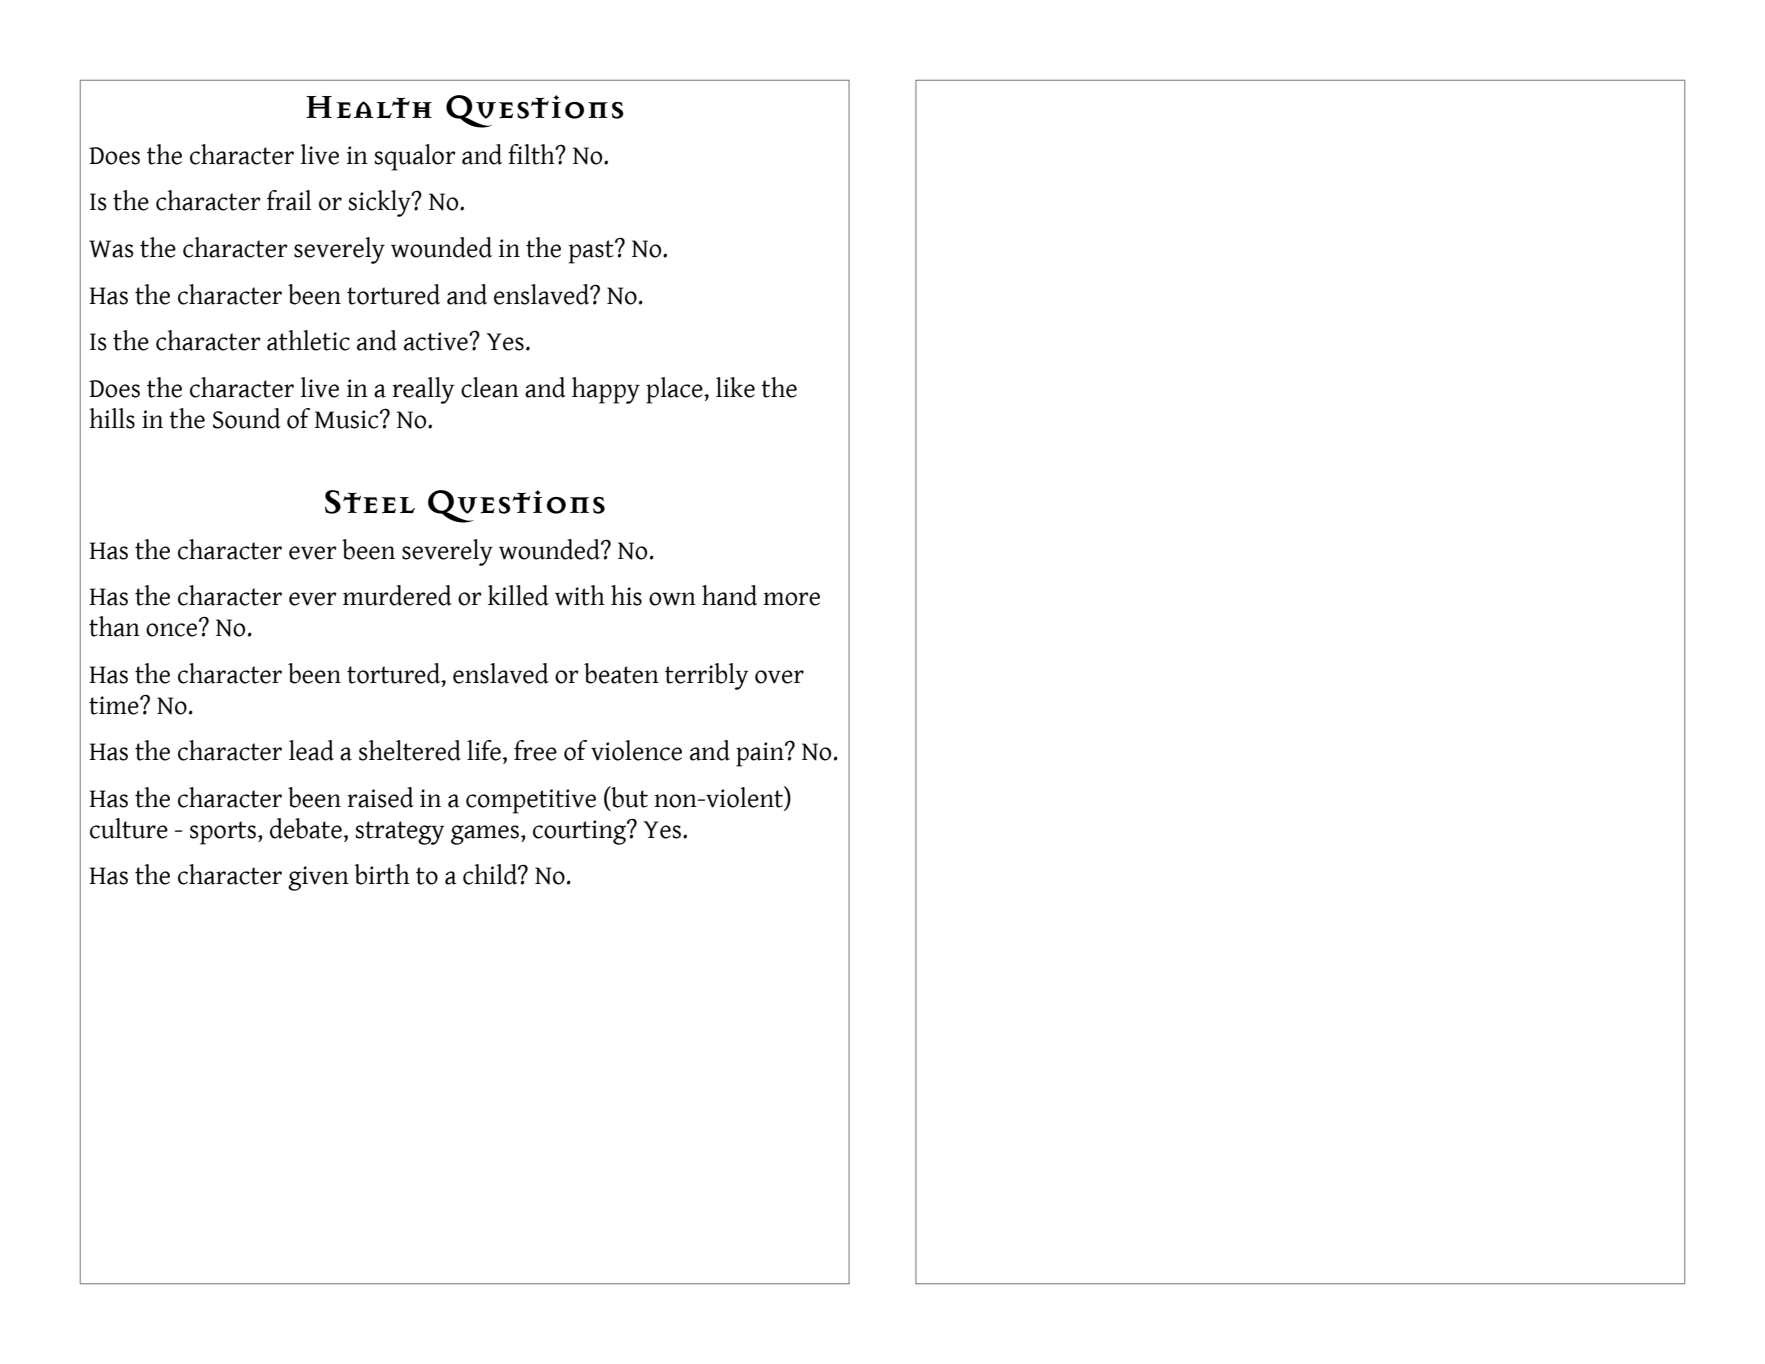 The image size is (1765, 1364). Describe the element at coordinates (289, 200) in the screenshot. I see `frail` at that location.
